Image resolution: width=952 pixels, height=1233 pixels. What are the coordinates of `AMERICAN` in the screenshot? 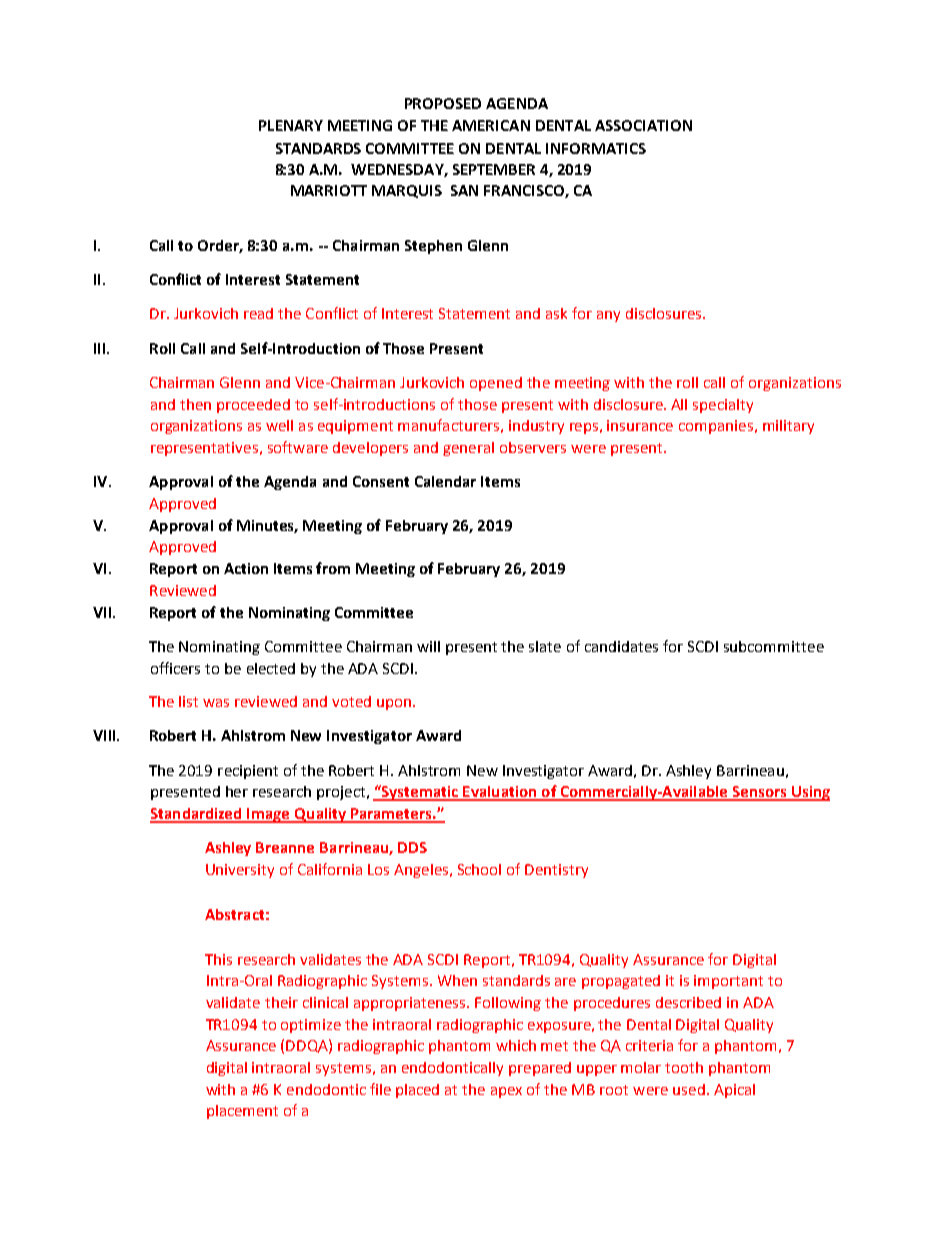 It's located at (491, 125).
